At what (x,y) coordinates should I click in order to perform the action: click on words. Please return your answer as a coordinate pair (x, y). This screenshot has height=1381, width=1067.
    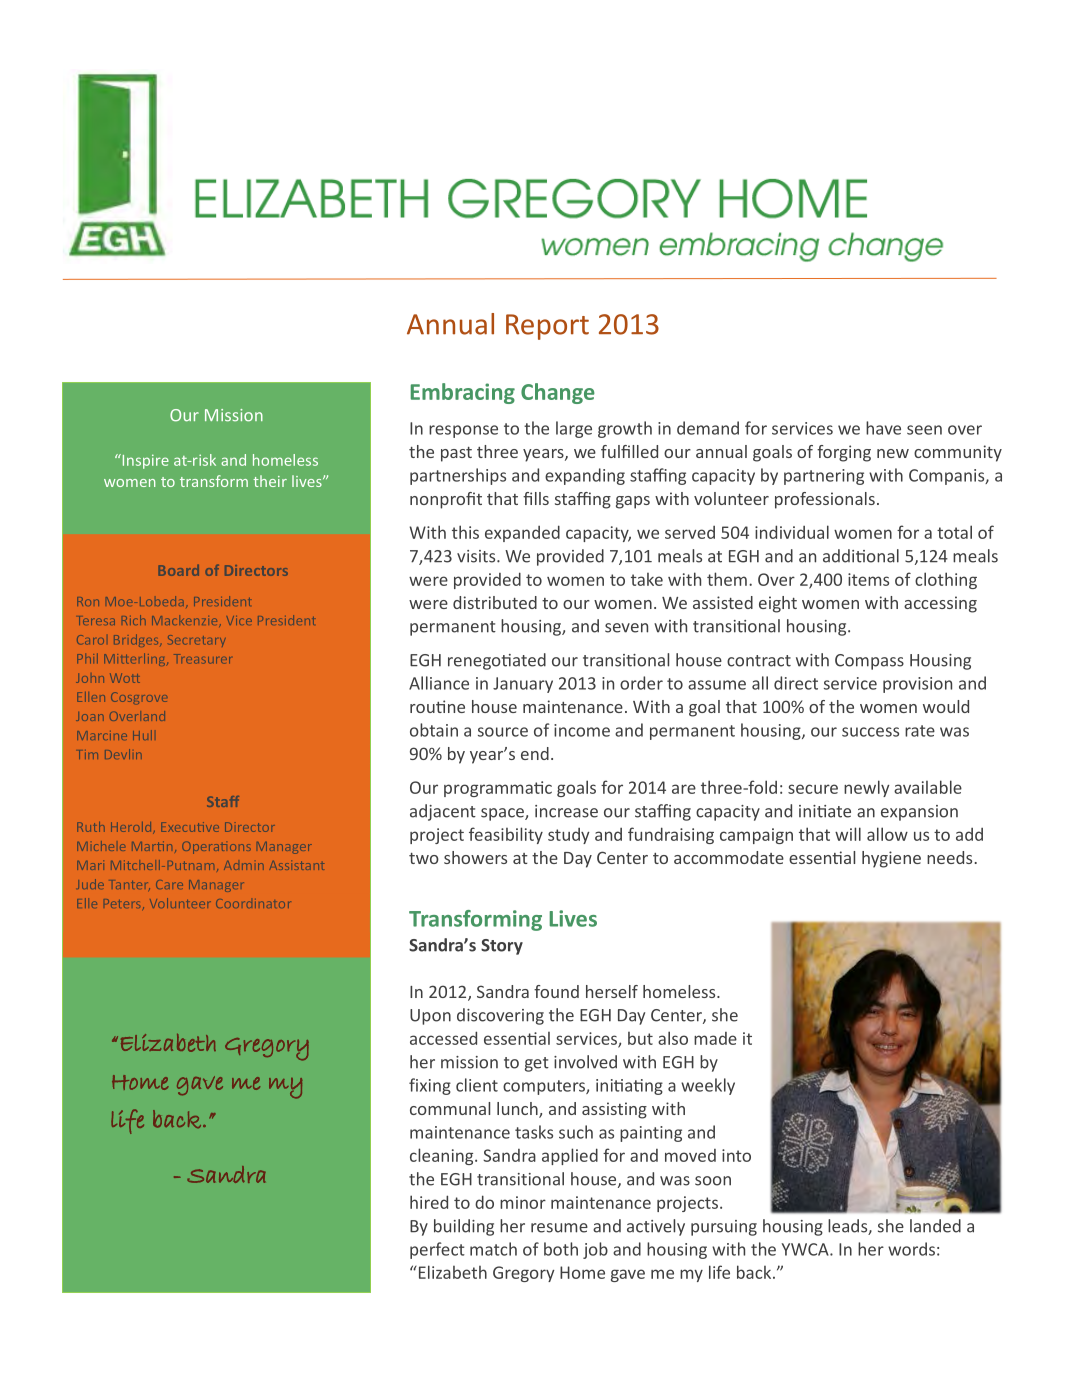
    Looking at the image, I should click on (911, 1249).
